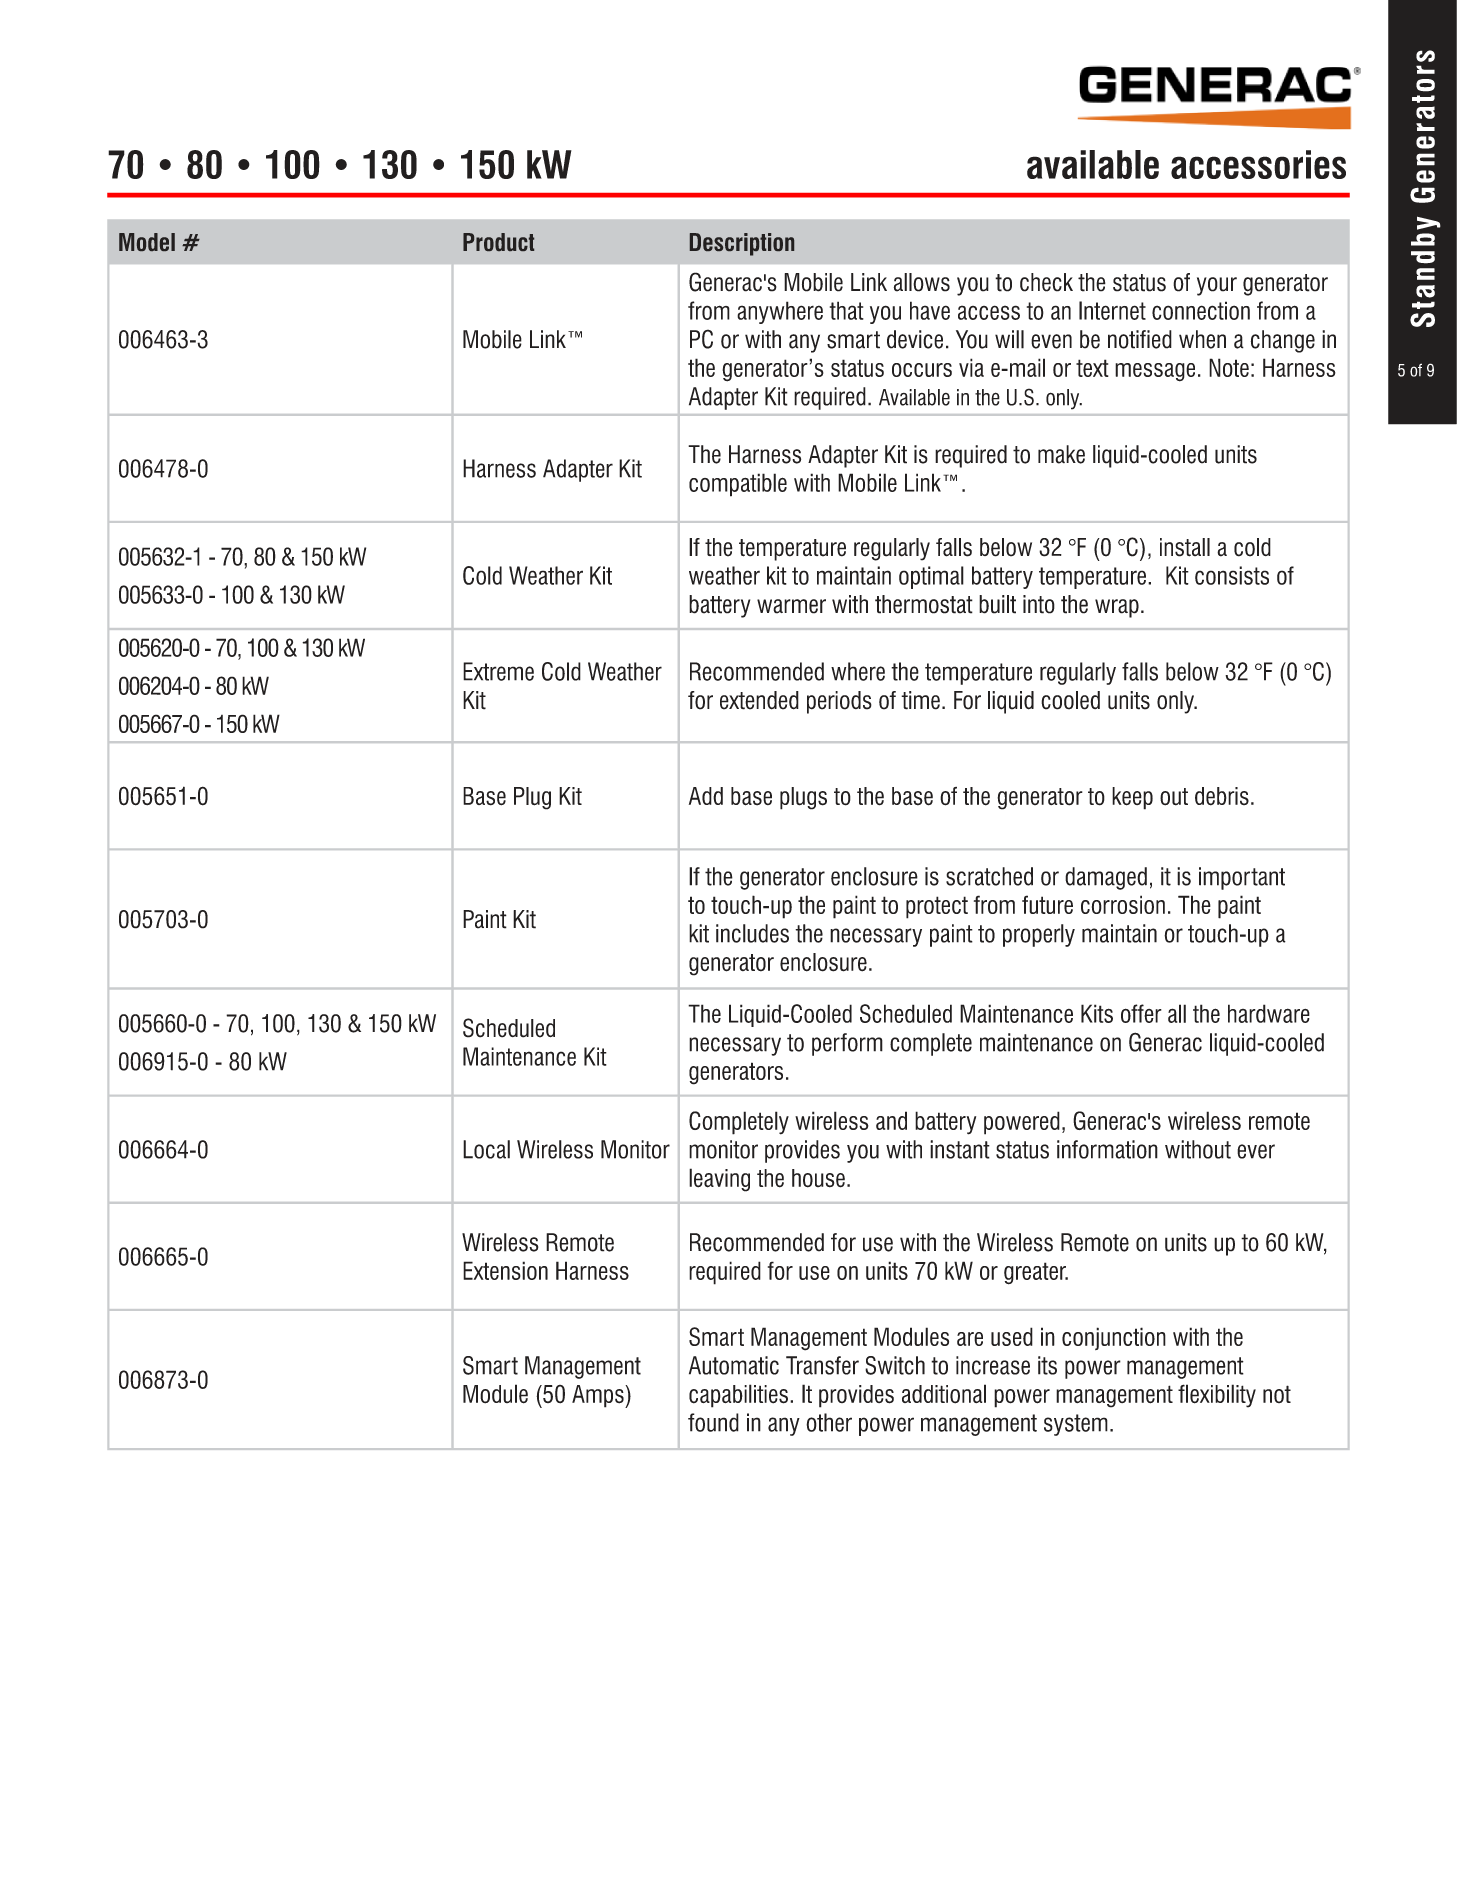 The height and width of the screenshot is (1885, 1457). I want to click on extended, so click(759, 700).
